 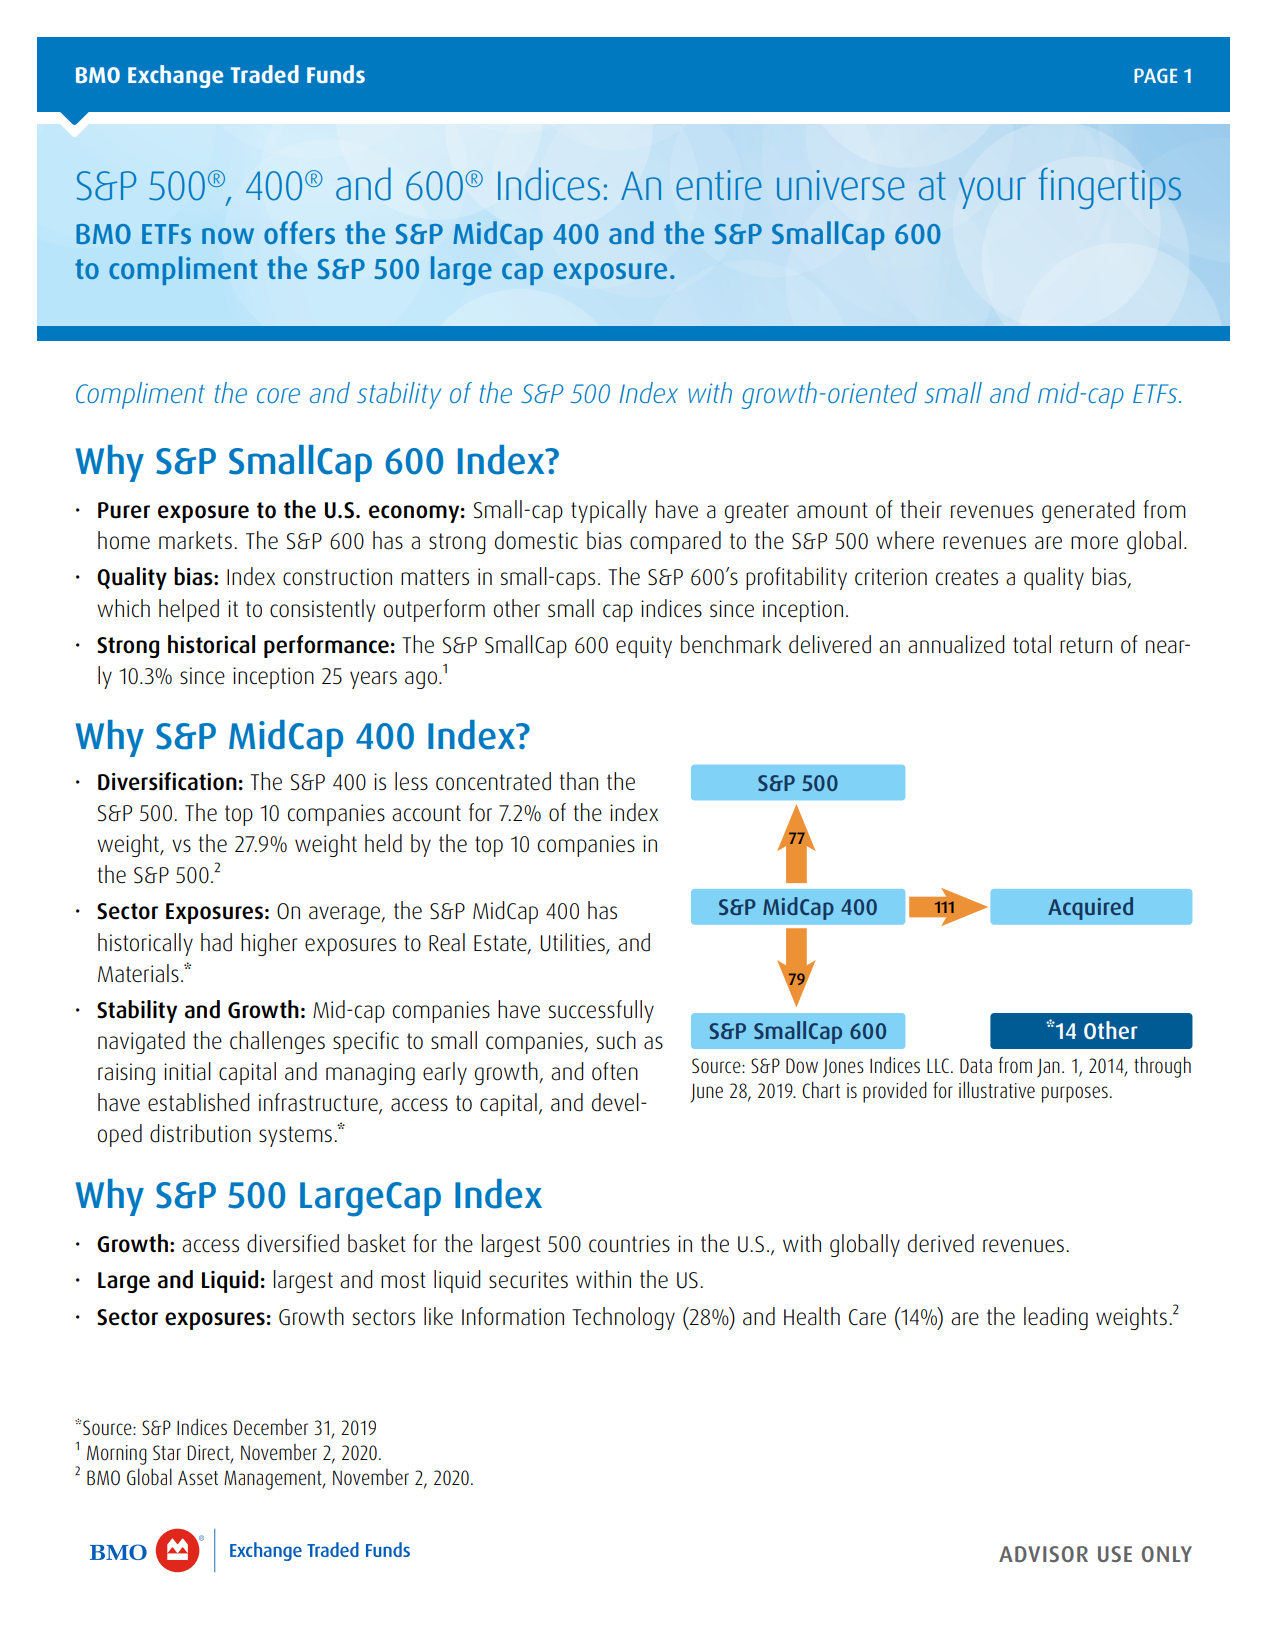 What do you see at coordinates (265, 74) in the screenshot?
I see `Traded` at bounding box center [265, 74].
